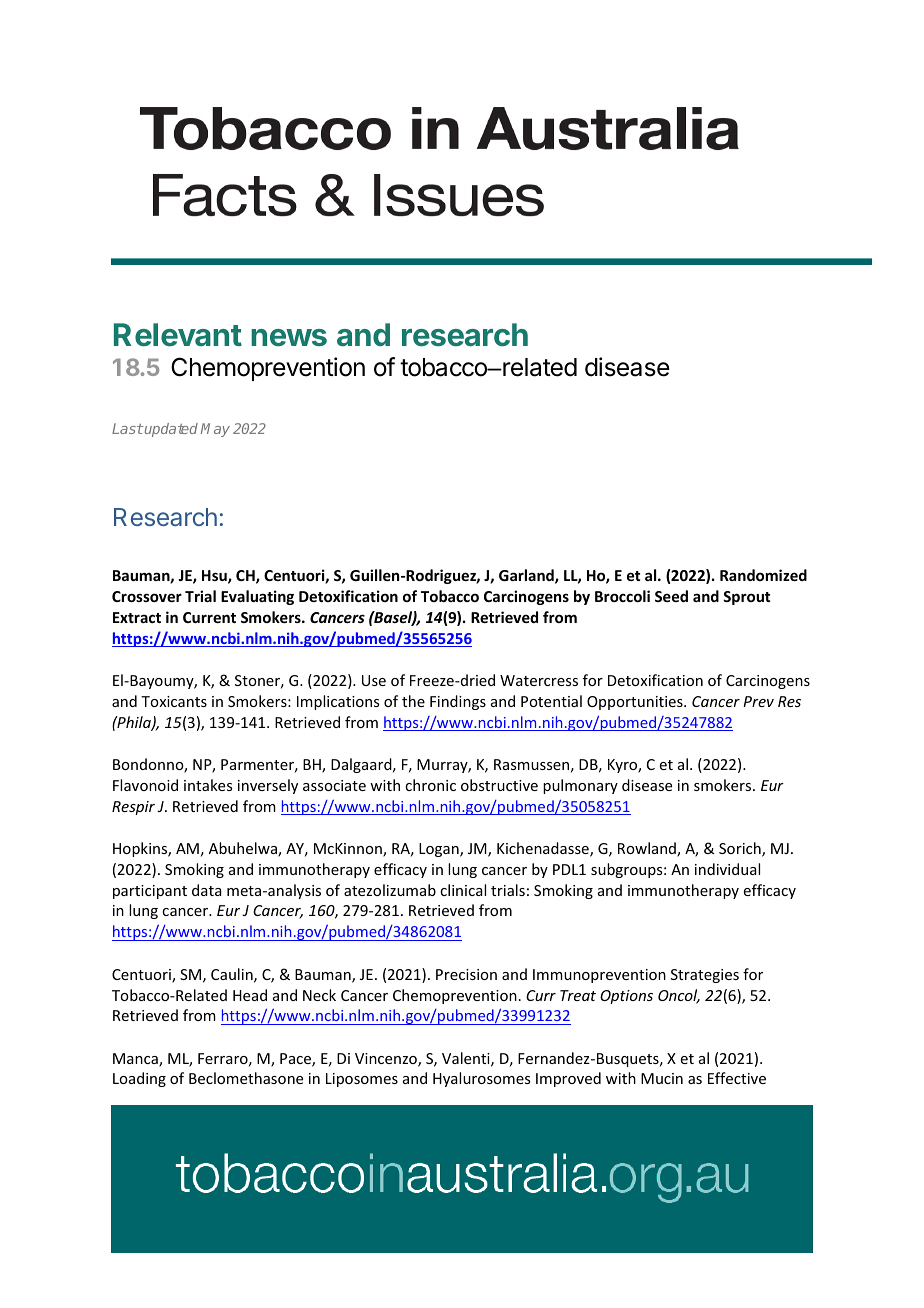 This screenshot has width=924, height=1308. I want to click on Vincenzo, so click(387, 1060).
